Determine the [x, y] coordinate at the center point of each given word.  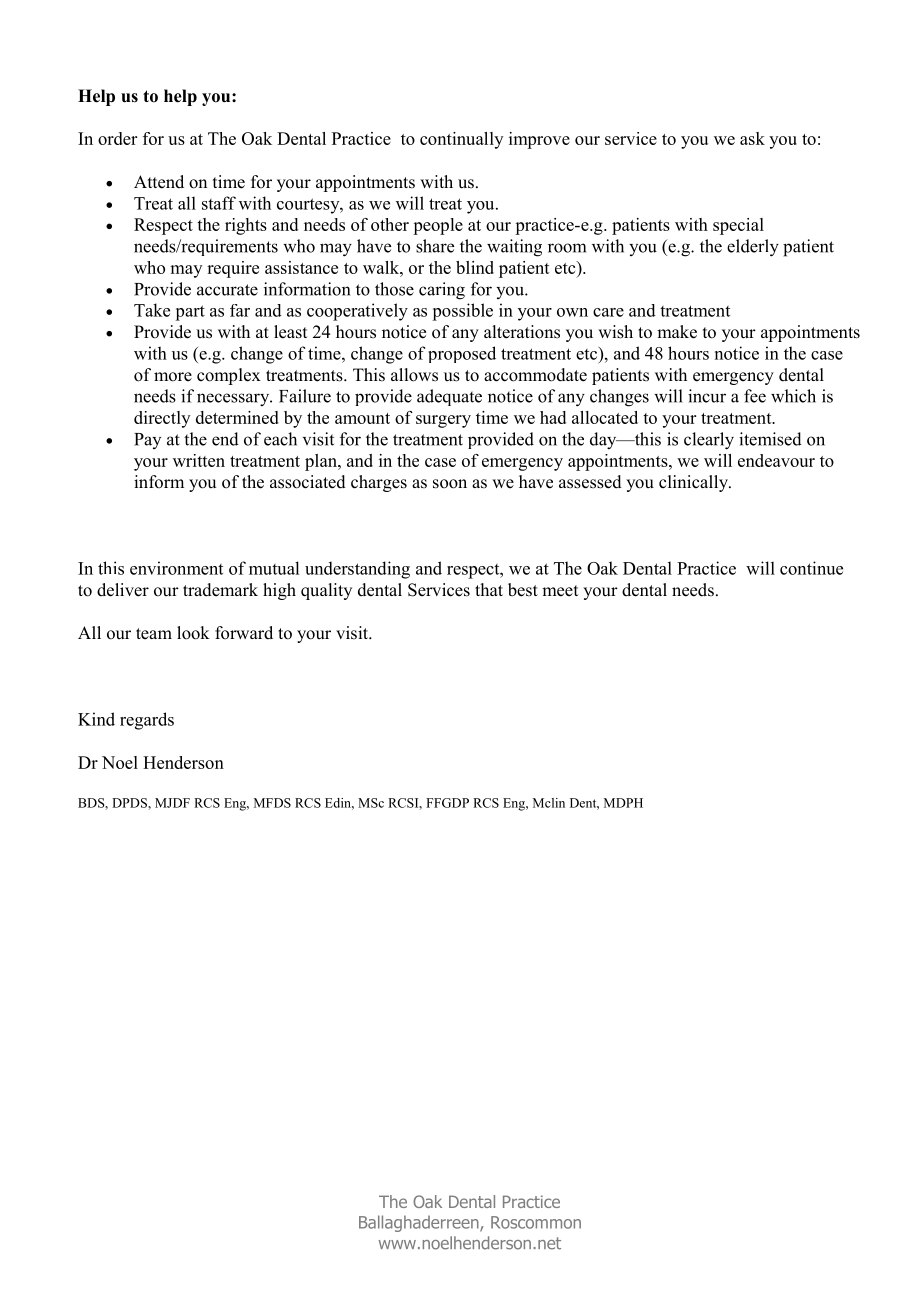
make [677, 332]
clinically [694, 483]
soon [450, 484]
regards [147, 721]
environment [176, 568]
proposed [462, 354]
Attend [159, 182]
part [190, 313]
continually [461, 140]
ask [752, 138]
